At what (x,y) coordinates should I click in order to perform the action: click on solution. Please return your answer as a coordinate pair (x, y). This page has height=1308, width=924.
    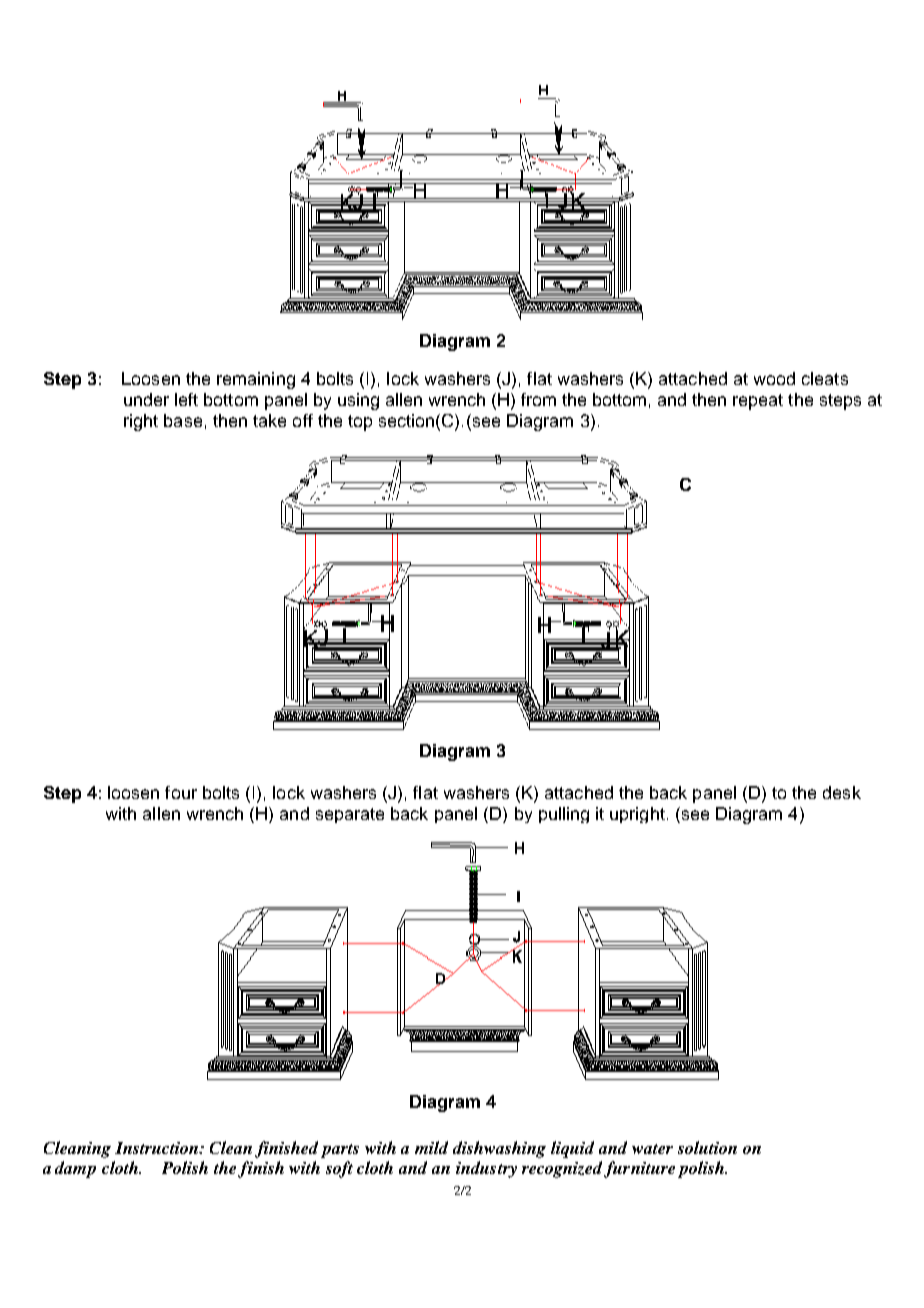
    Looking at the image, I should click on (707, 1147).
